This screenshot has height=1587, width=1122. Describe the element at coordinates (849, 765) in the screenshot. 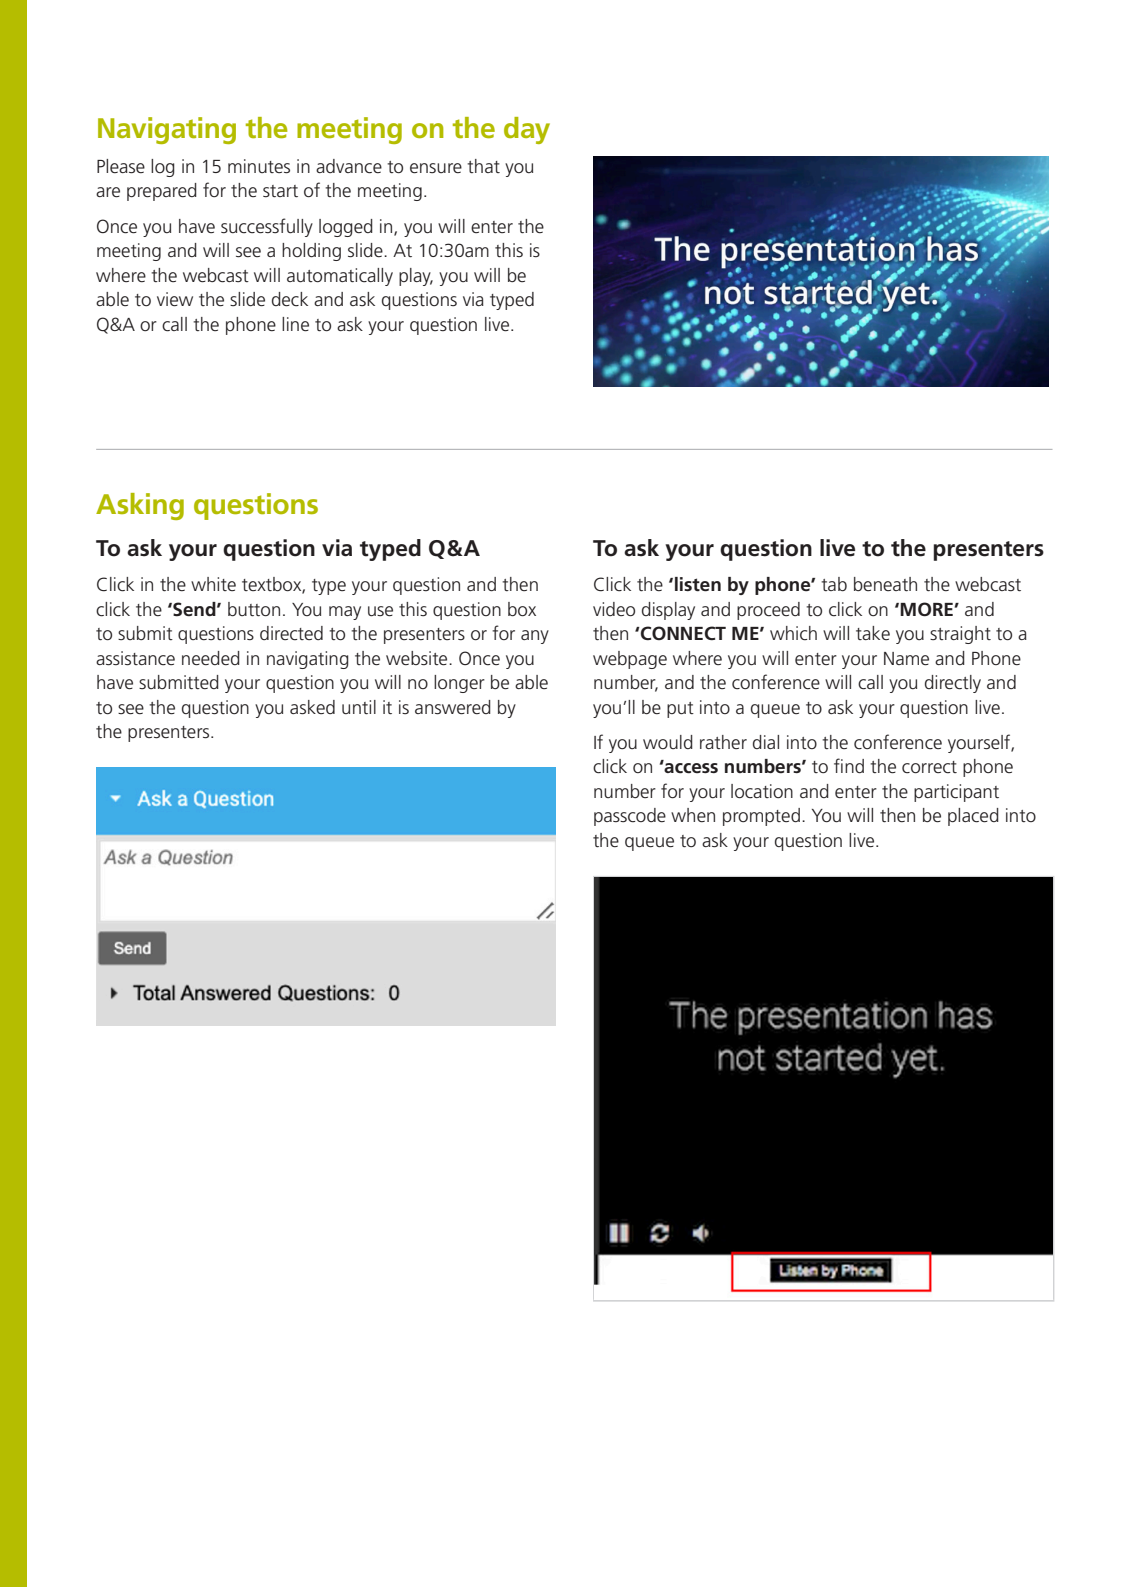

I see `find` at that location.
